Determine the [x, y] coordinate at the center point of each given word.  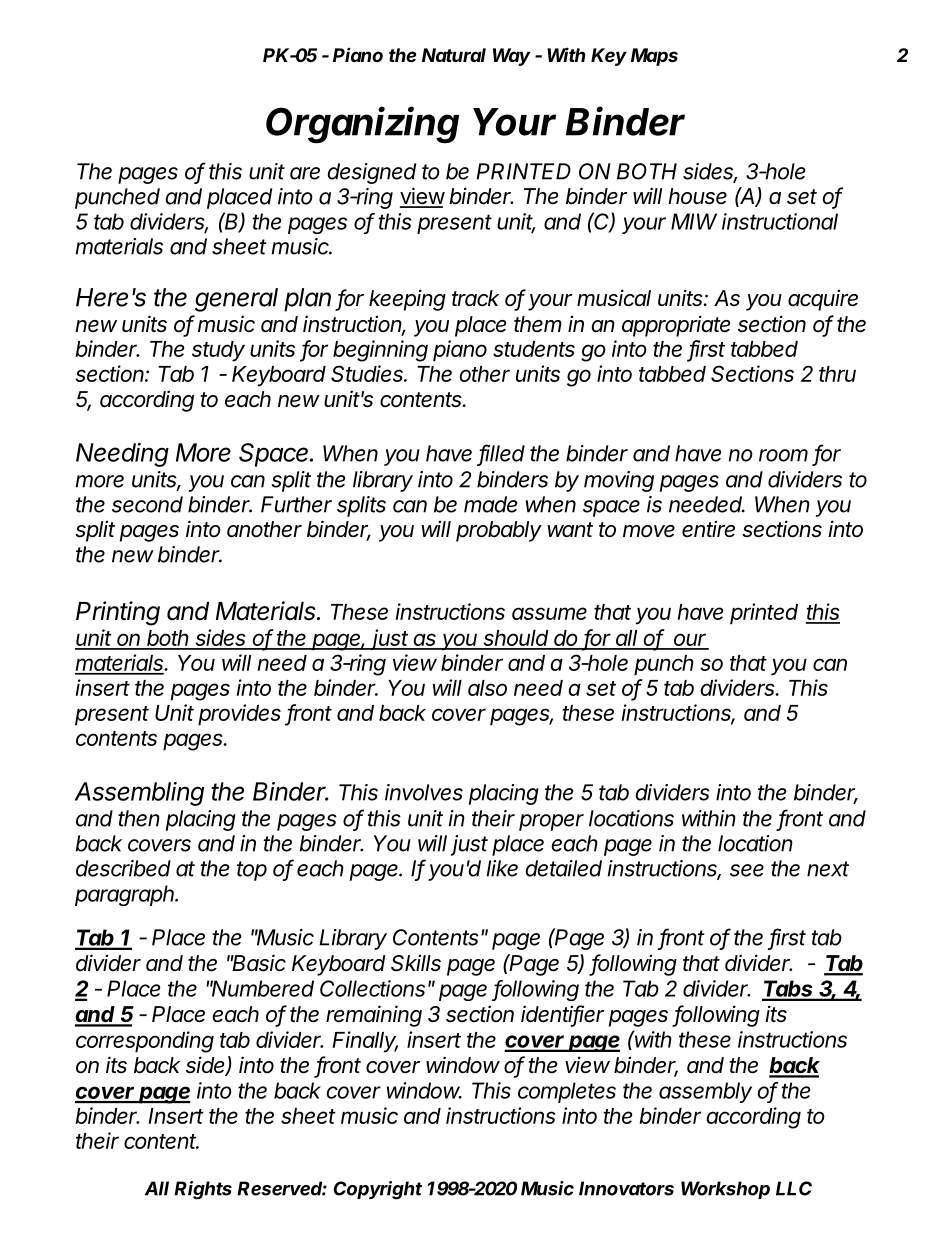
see [747, 870]
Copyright [378, 1190]
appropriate [676, 326]
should [517, 639]
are [305, 173]
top [252, 871]
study [218, 351]
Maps [654, 57]
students [534, 349]
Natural [454, 55]
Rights [203, 1190]
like [502, 868]
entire [708, 529]
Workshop [725, 1190]
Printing [118, 613]
